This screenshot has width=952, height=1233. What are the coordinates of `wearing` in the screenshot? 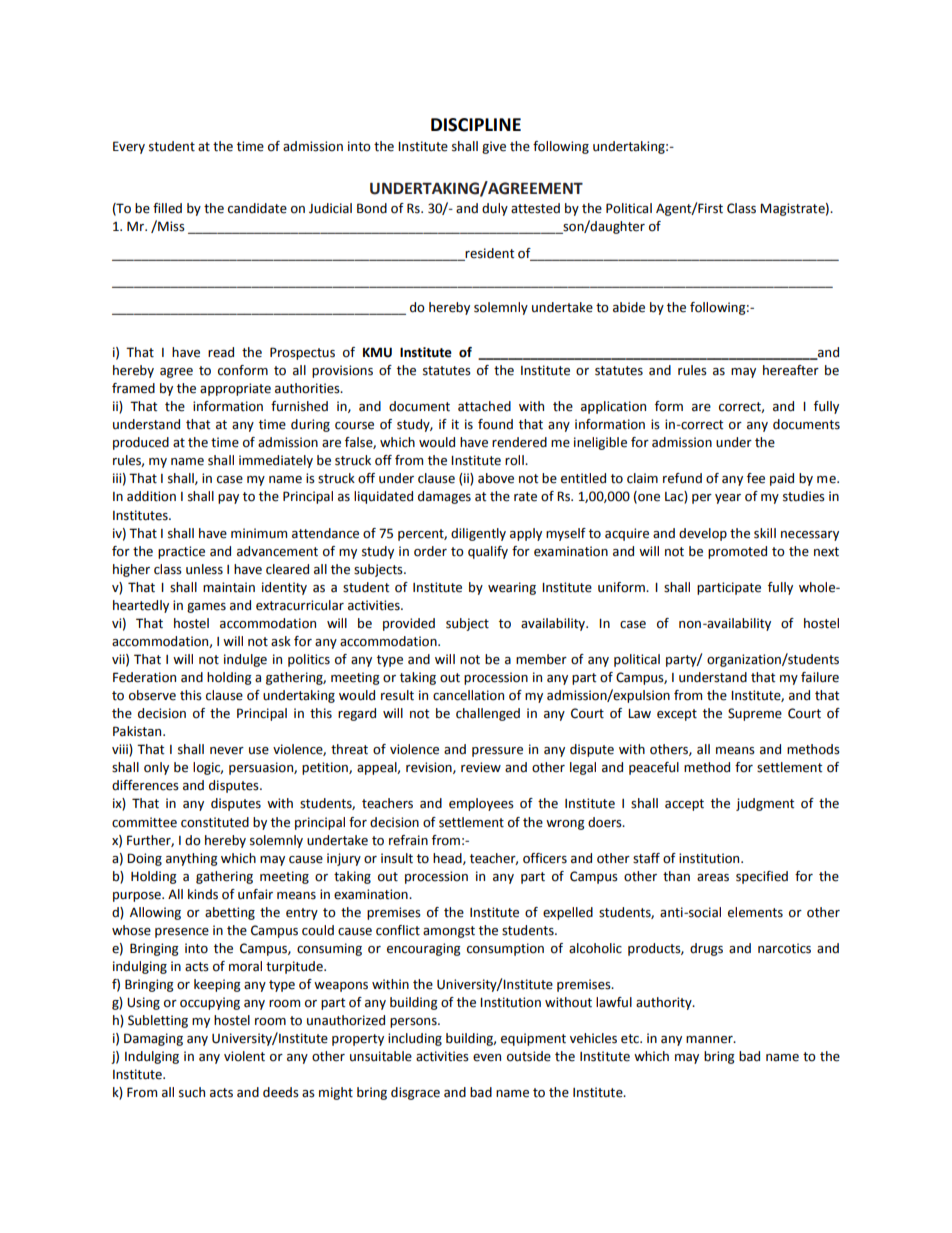 It's located at (512, 588).
